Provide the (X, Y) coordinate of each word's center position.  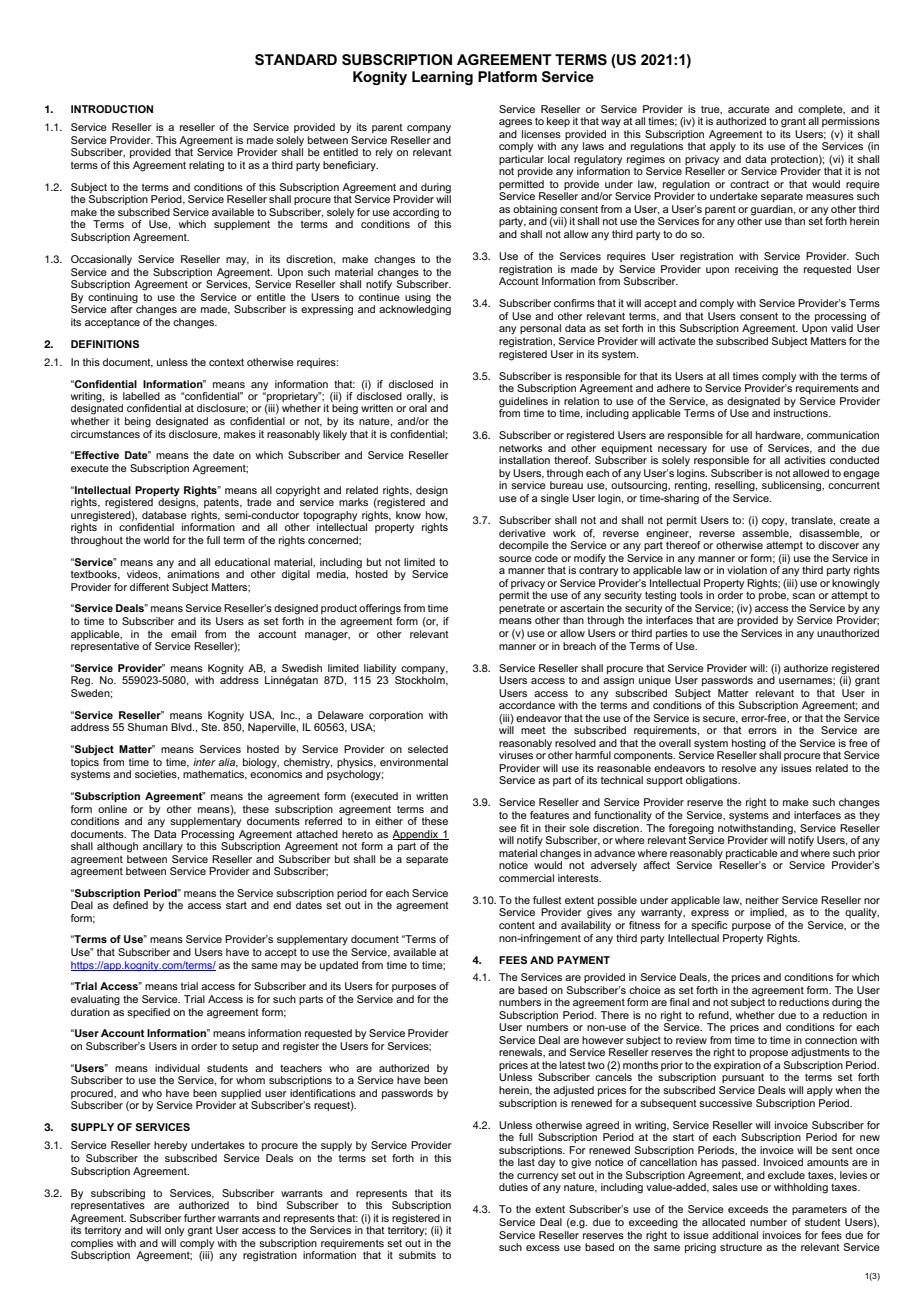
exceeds (748, 1209)
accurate (749, 109)
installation (524, 460)
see (508, 829)
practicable (752, 854)
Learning (442, 78)
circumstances (105, 434)
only (174, 1231)
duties (513, 1187)
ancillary (163, 847)
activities (805, 460)
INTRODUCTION (112, 109)
